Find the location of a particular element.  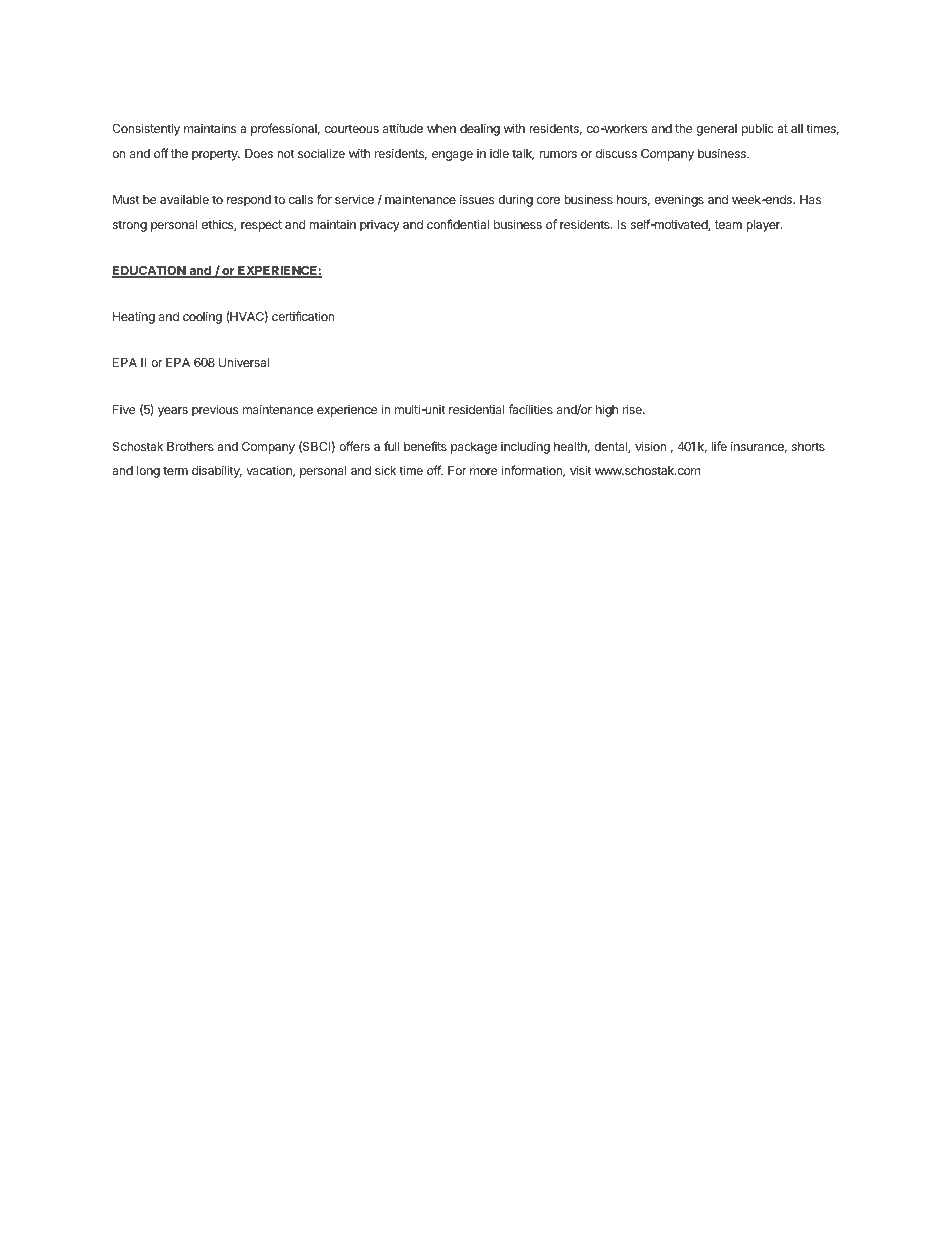

player is located at coordinates (764, 226).
